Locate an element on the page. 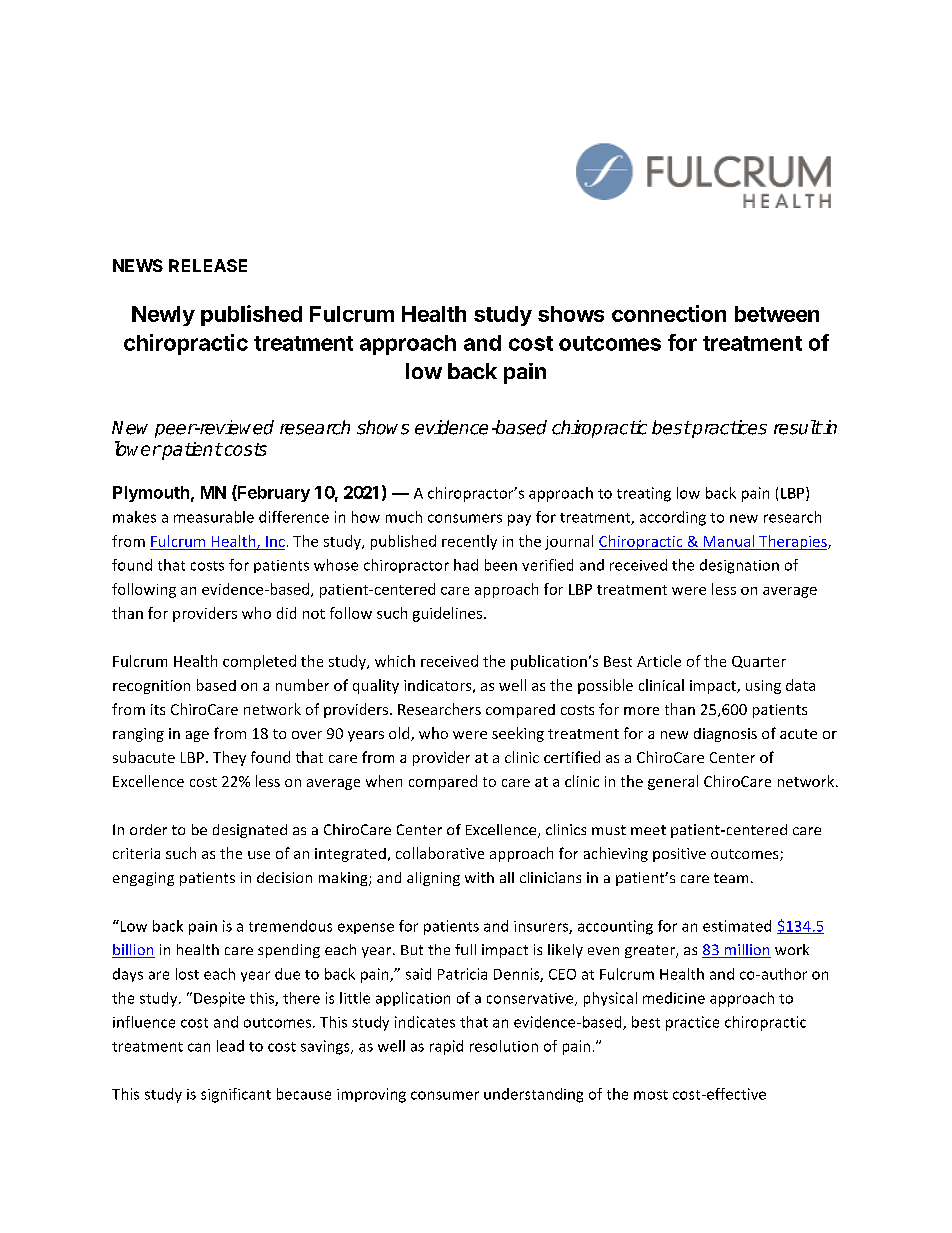 The height and width of the page is (1233, 952). between is located at coordinates (777, 314).
